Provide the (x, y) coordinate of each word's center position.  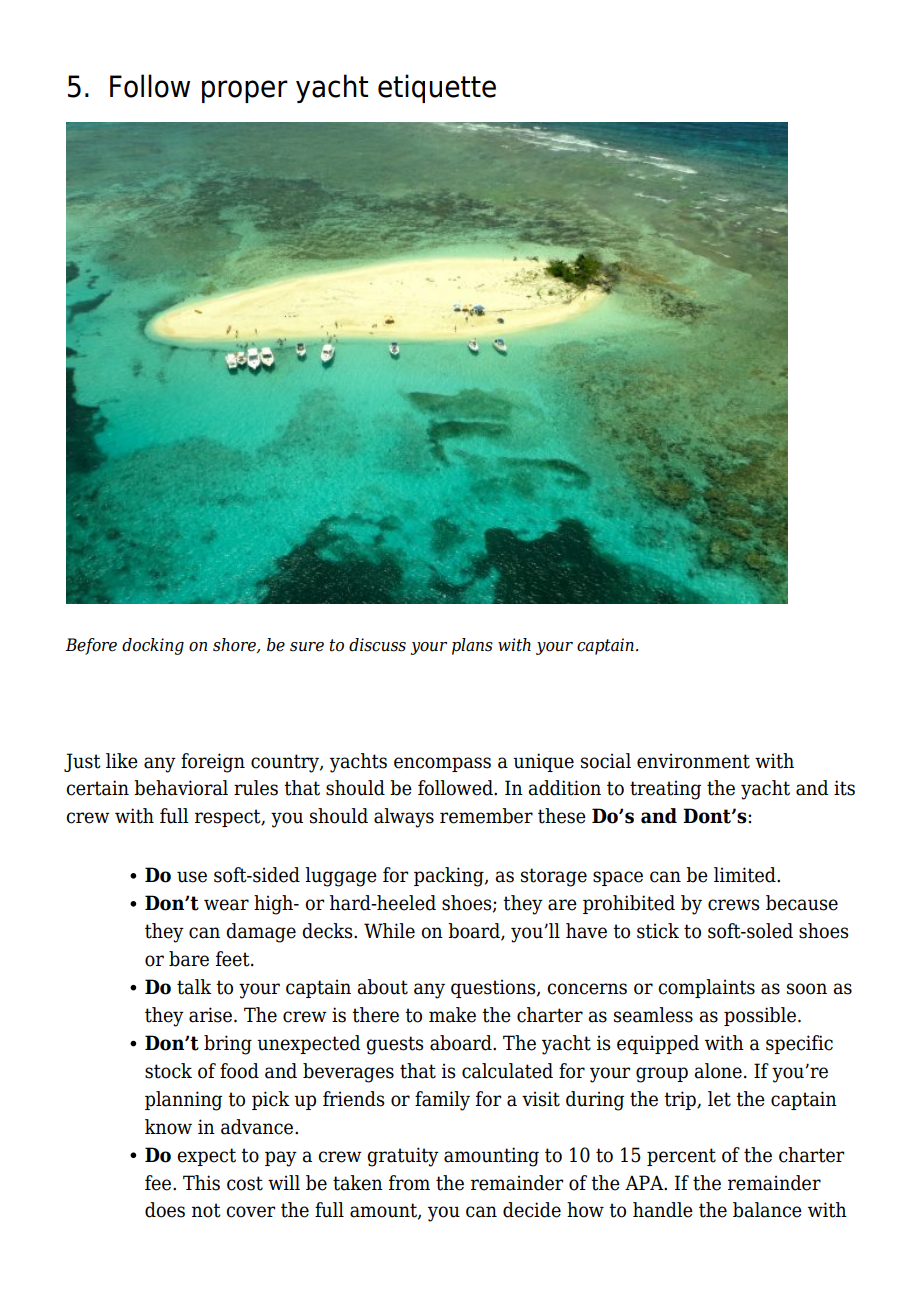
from (409, 1183)
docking (153, 646)
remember (486, 816)
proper (245, 91)
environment (693, 761)
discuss (377, 645)
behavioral (181, 788)
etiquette (437, 88)
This (201, 1183)
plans (472, 646)
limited (746, 875)
